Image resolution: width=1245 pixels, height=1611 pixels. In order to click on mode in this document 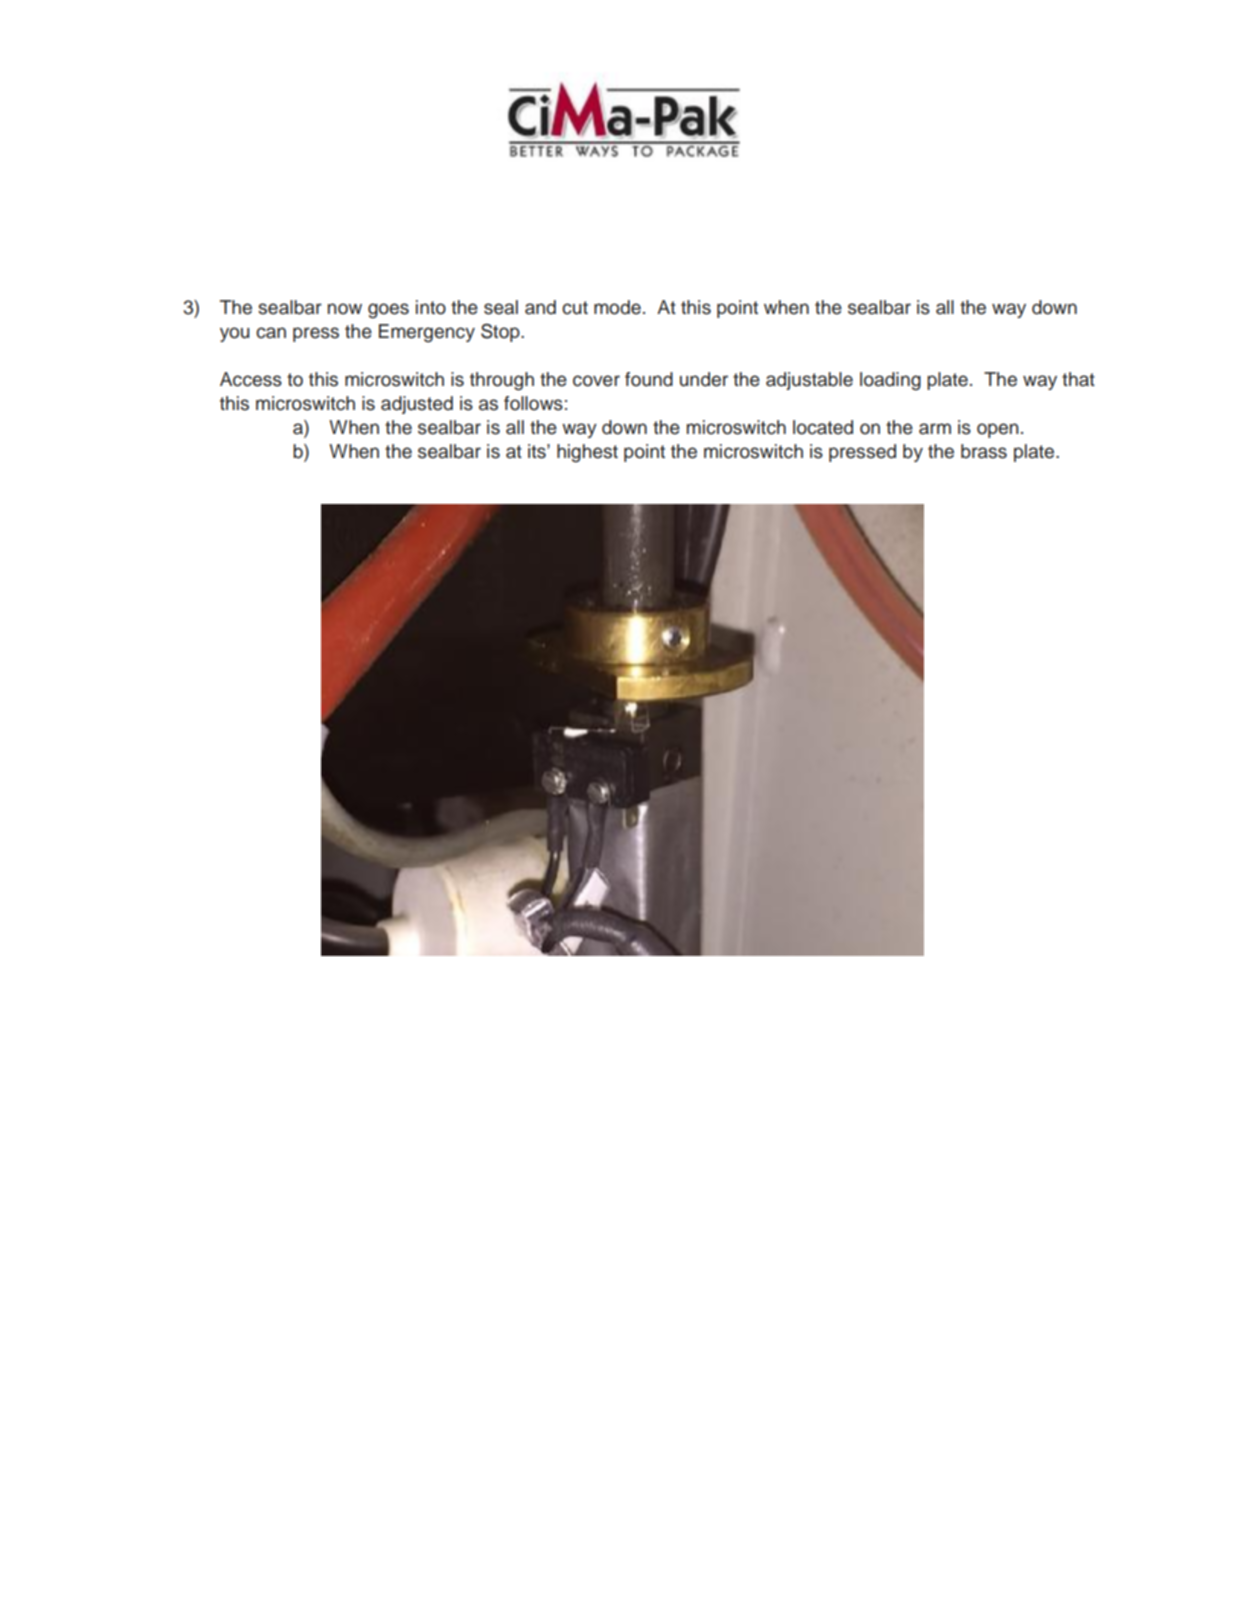, I will do `click(617, 307)`.
